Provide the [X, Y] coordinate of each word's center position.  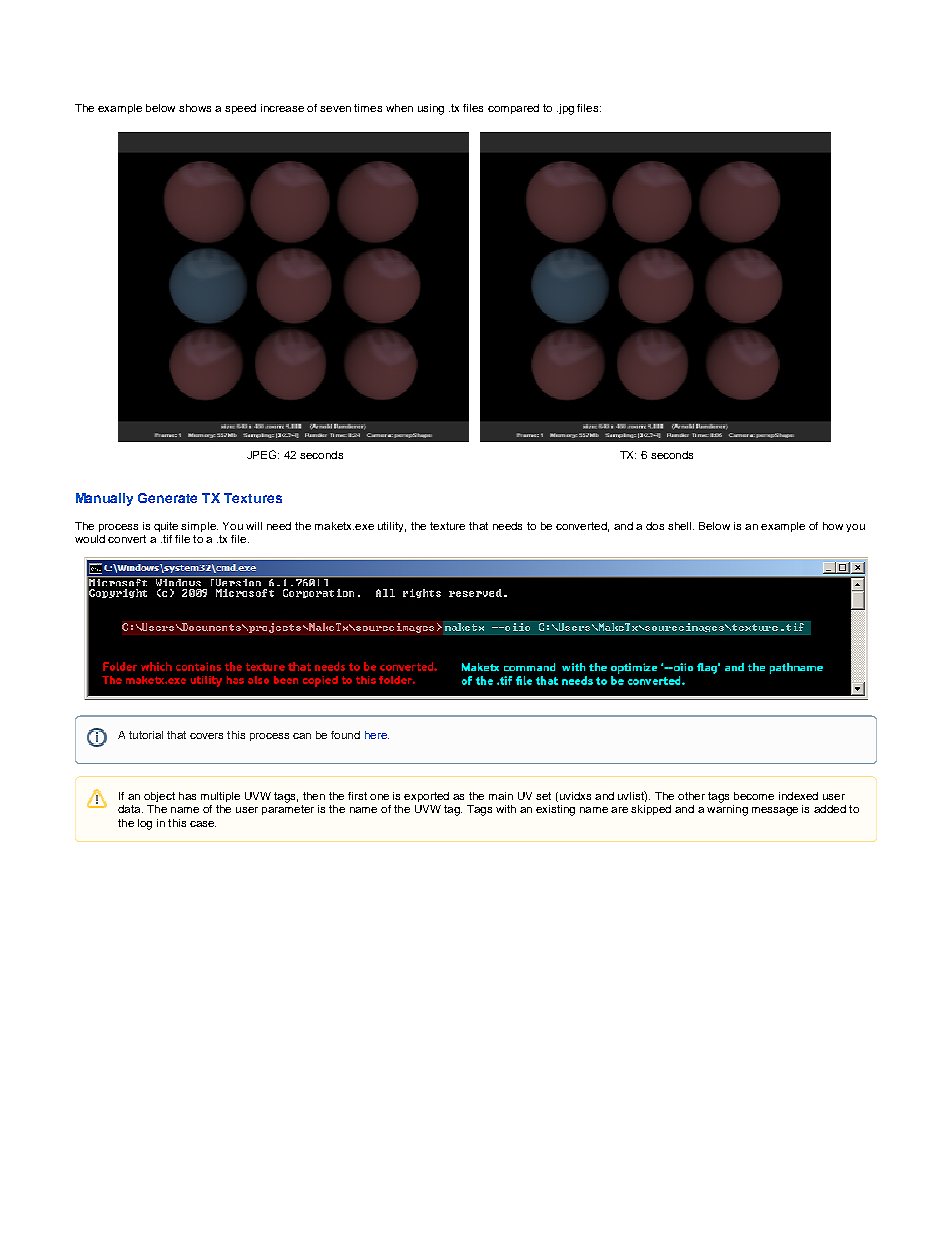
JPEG [263, 454]
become [754, 796]
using [431, 109]
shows [195, 108]
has [187, 796]
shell [681, 526]
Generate [167, 498]
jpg [565, 109]
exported [426, 797]
